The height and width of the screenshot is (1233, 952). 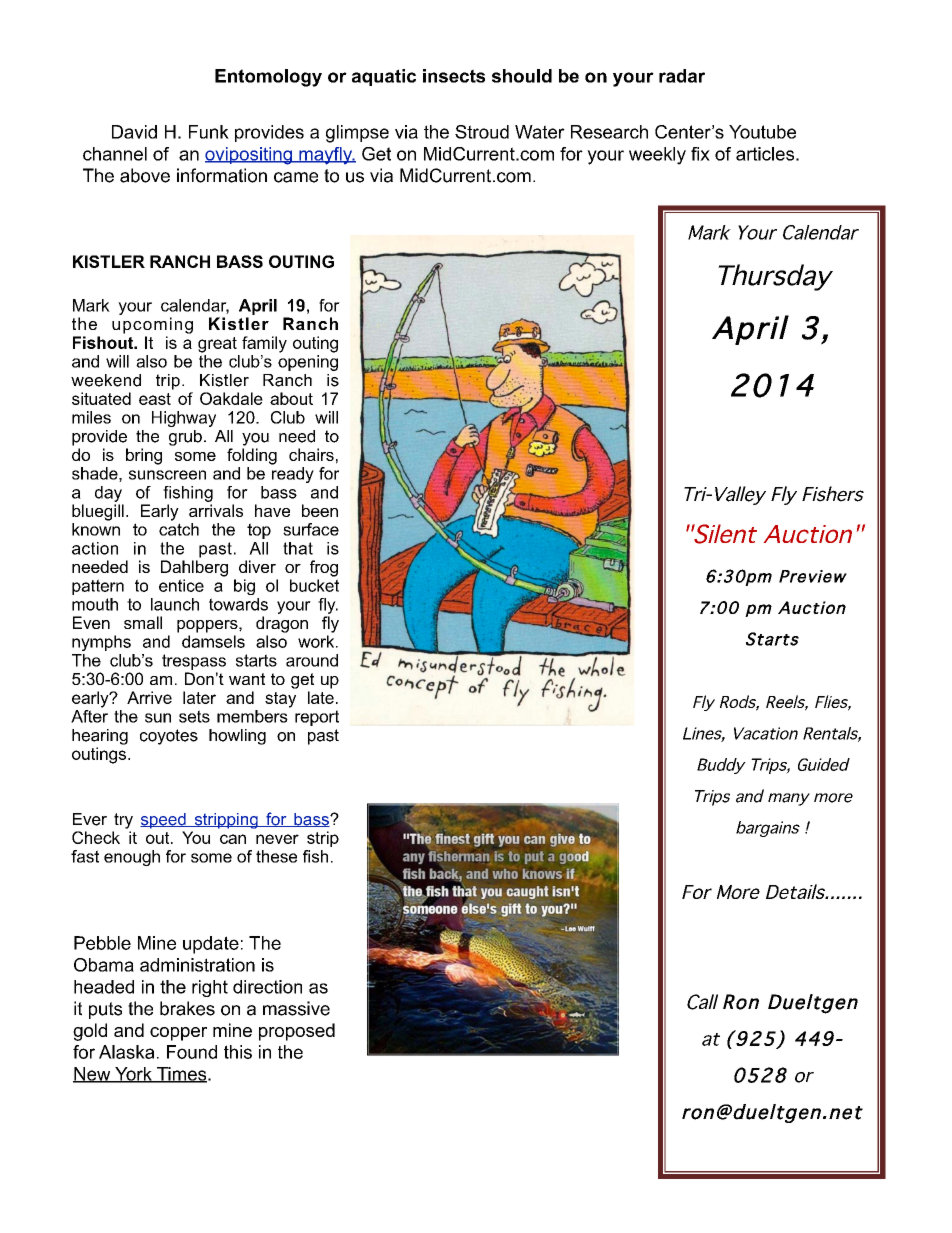 I want to click on Highway, so click(x=184, y=419).
